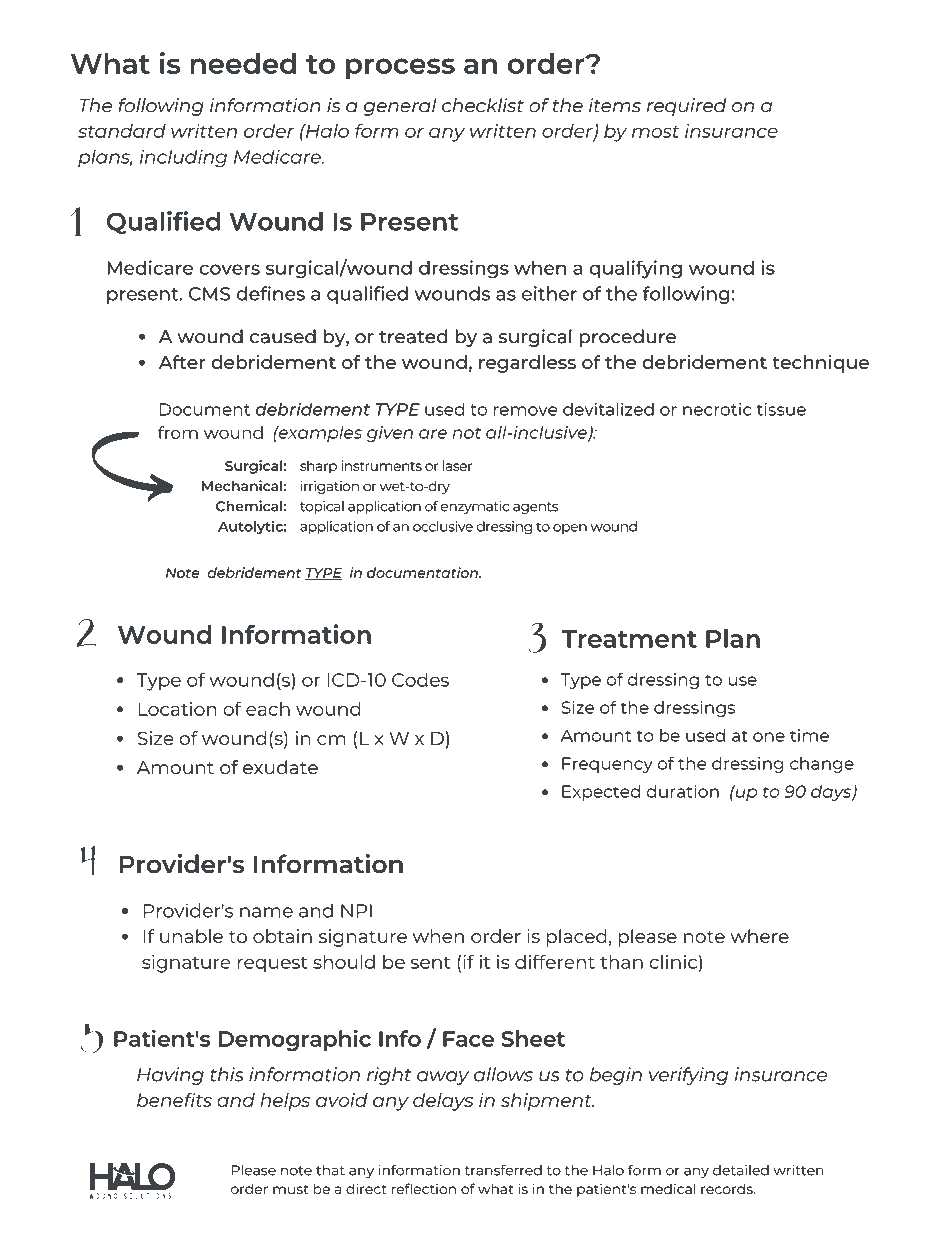 The height and width of the screenshot is (1233, 952). I want to click on benefits, so click(174, 1100).
